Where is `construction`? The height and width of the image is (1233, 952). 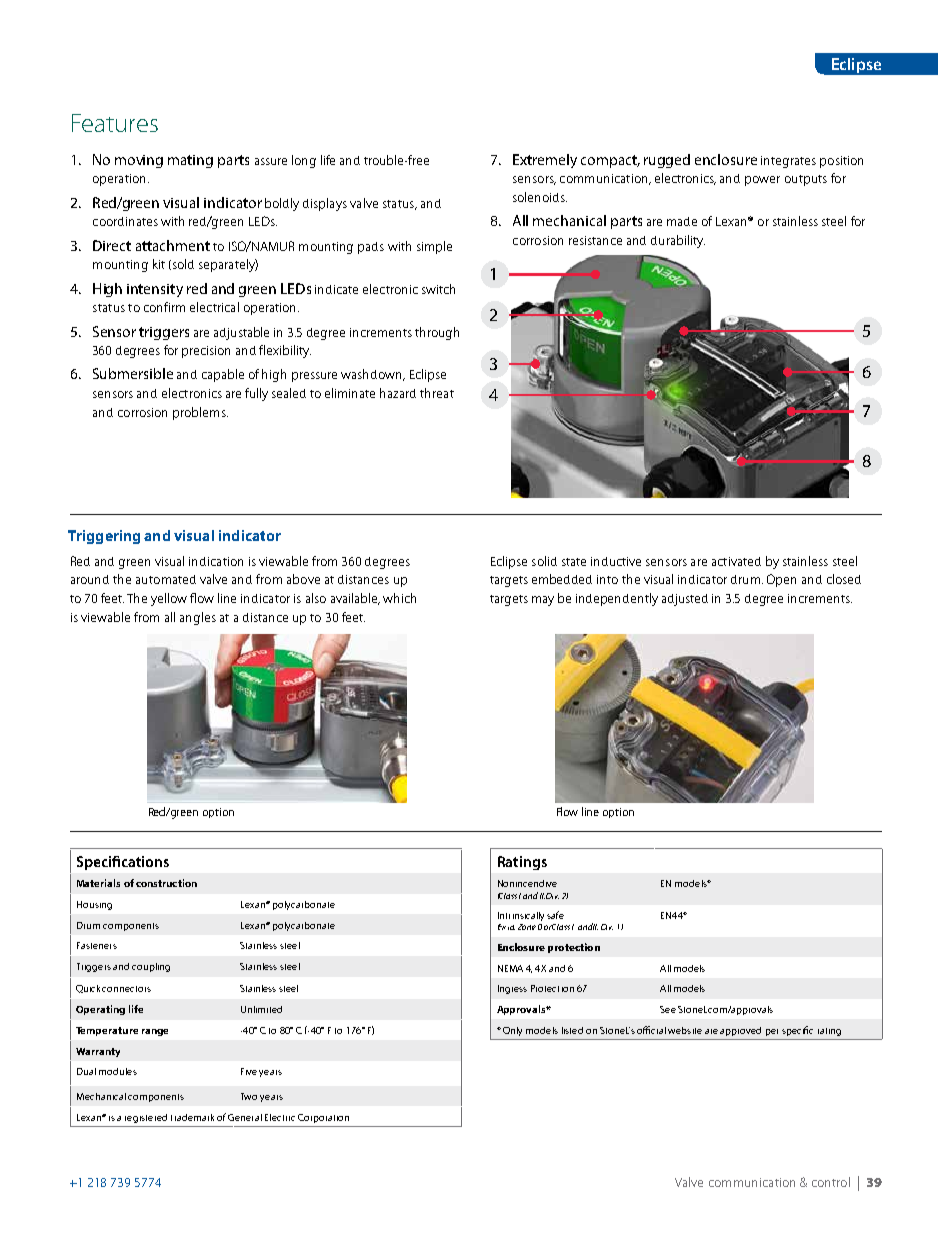
construction is located at coordinates (166, 883).
